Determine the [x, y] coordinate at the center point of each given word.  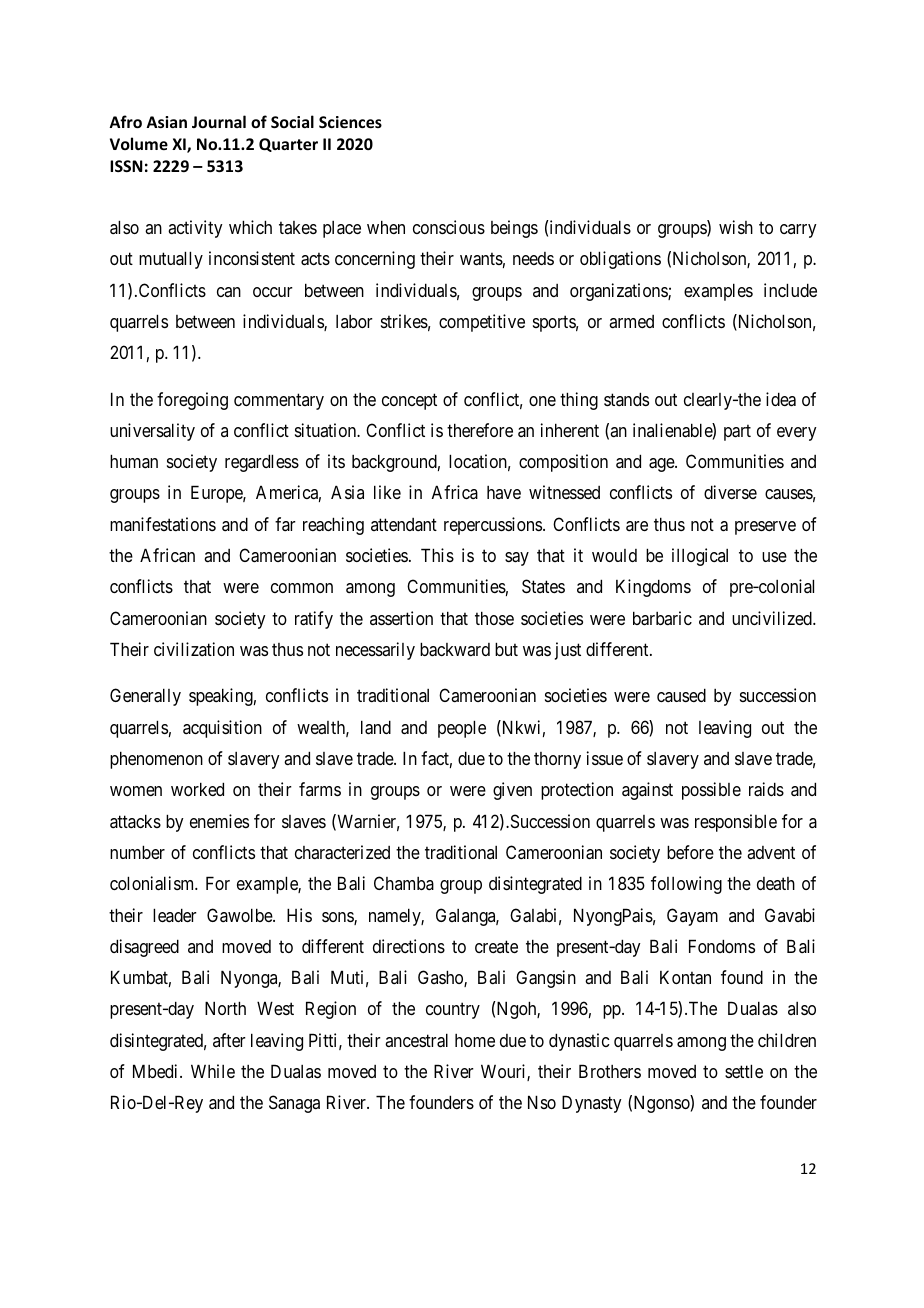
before [690, 852]
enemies [219, 821]
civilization [194, 649]
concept [409, 401]
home [475, 1040]
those [494, 618]
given [512, 791]
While [213, 1071]
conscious [449, 227]
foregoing [192, 401]
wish [736, 227]
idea [781, 399]
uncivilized [773, 618]
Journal [219, 121]
